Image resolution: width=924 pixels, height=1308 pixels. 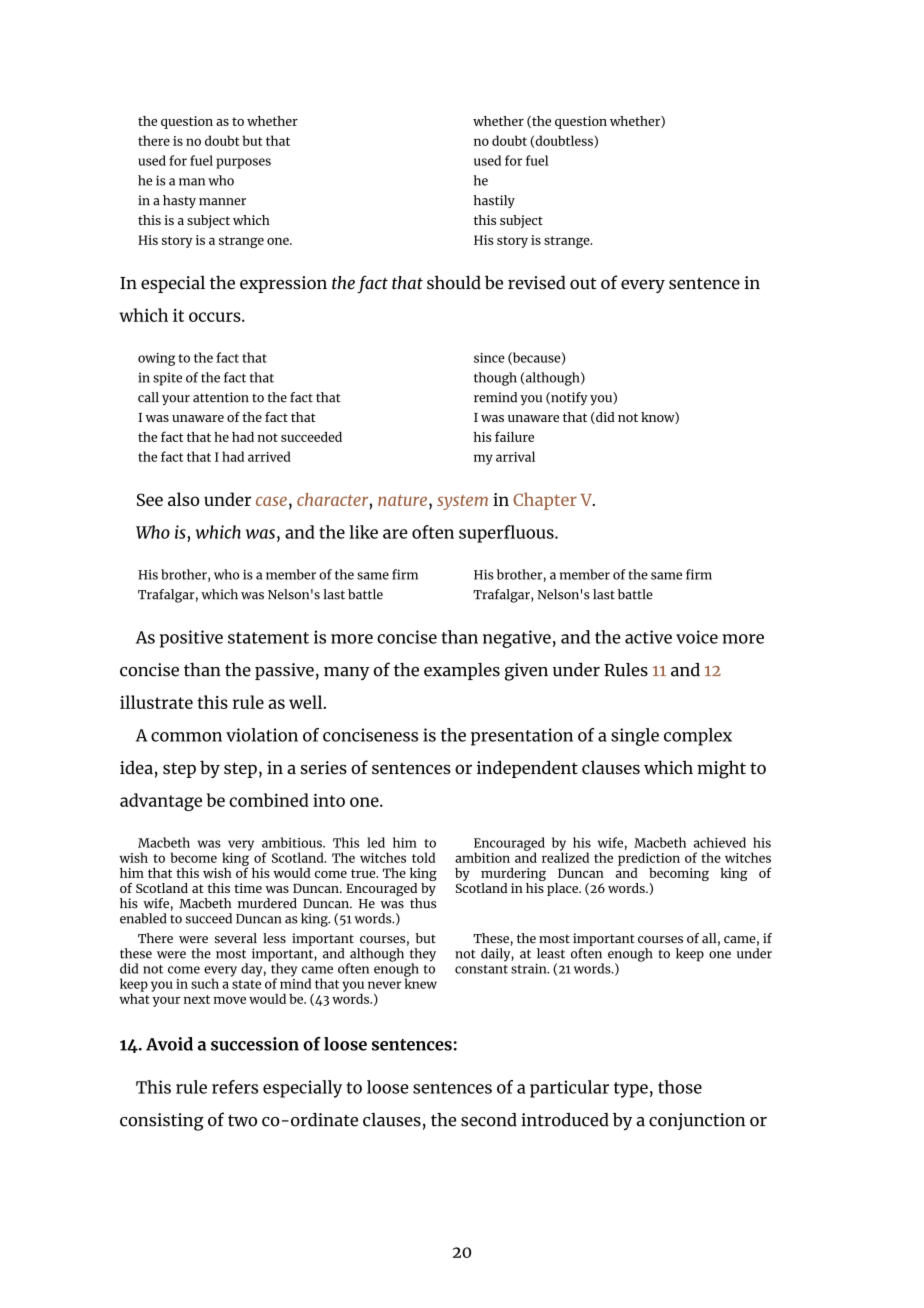 What do you see at coordinates (489, 1120) in the document?
I see `second` at bounding box center [489, 1120].
